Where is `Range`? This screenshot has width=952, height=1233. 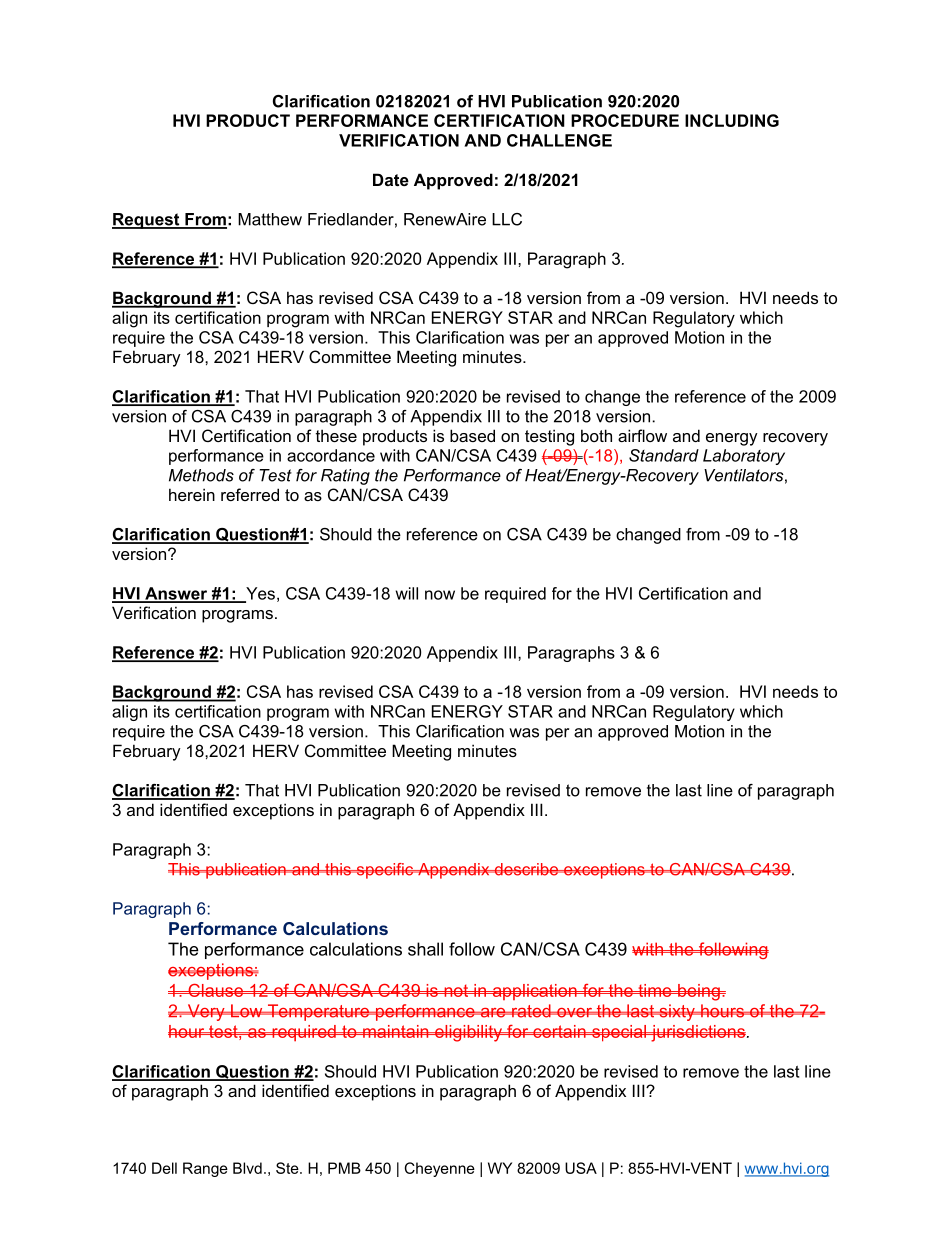 Range is located at coordinates (205, 1169).
